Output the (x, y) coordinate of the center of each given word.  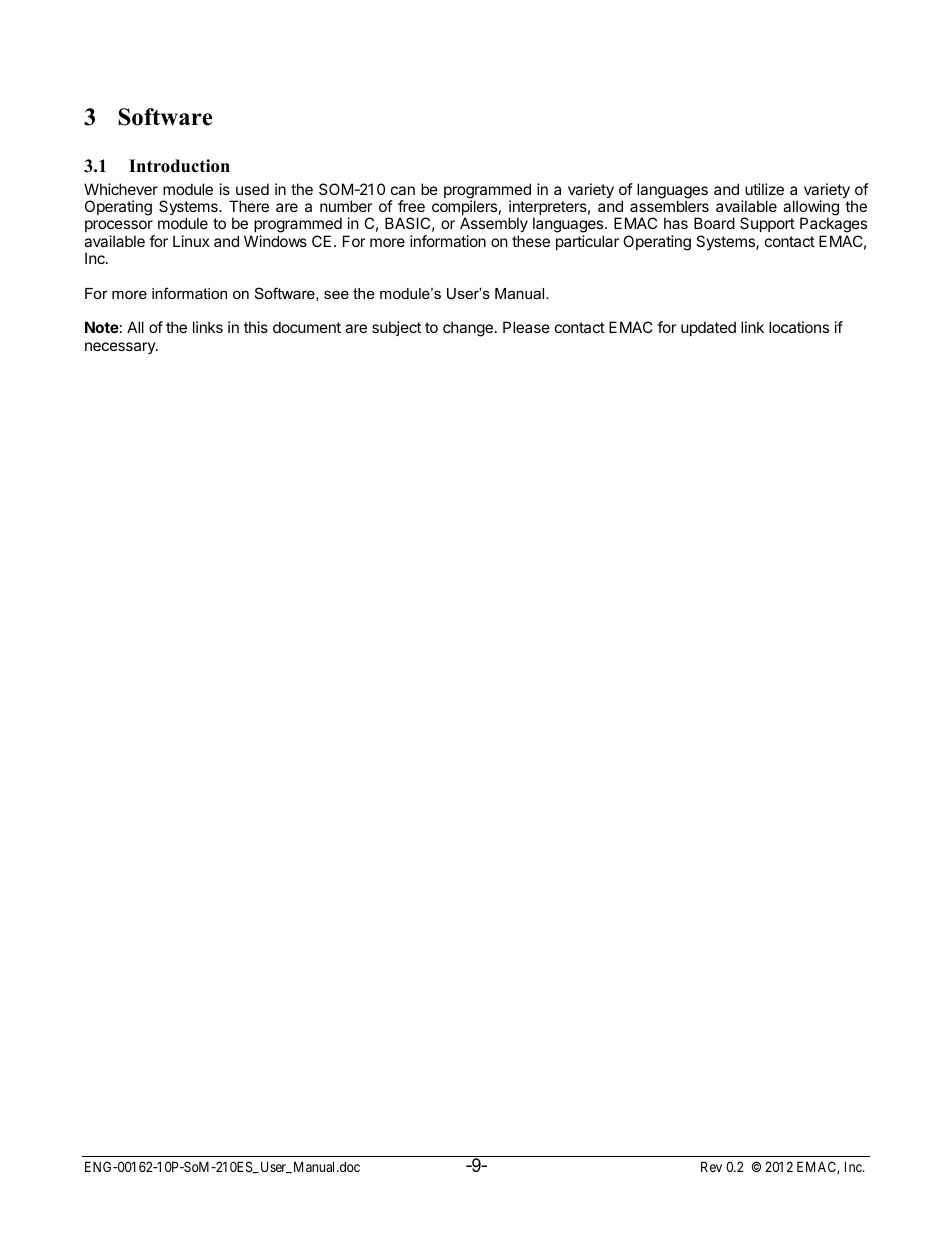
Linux (191, 241)
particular (587, 242)
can (403, 190)
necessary (121, 348)
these (531, 241)
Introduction (179, 166)
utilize (764, 189)
